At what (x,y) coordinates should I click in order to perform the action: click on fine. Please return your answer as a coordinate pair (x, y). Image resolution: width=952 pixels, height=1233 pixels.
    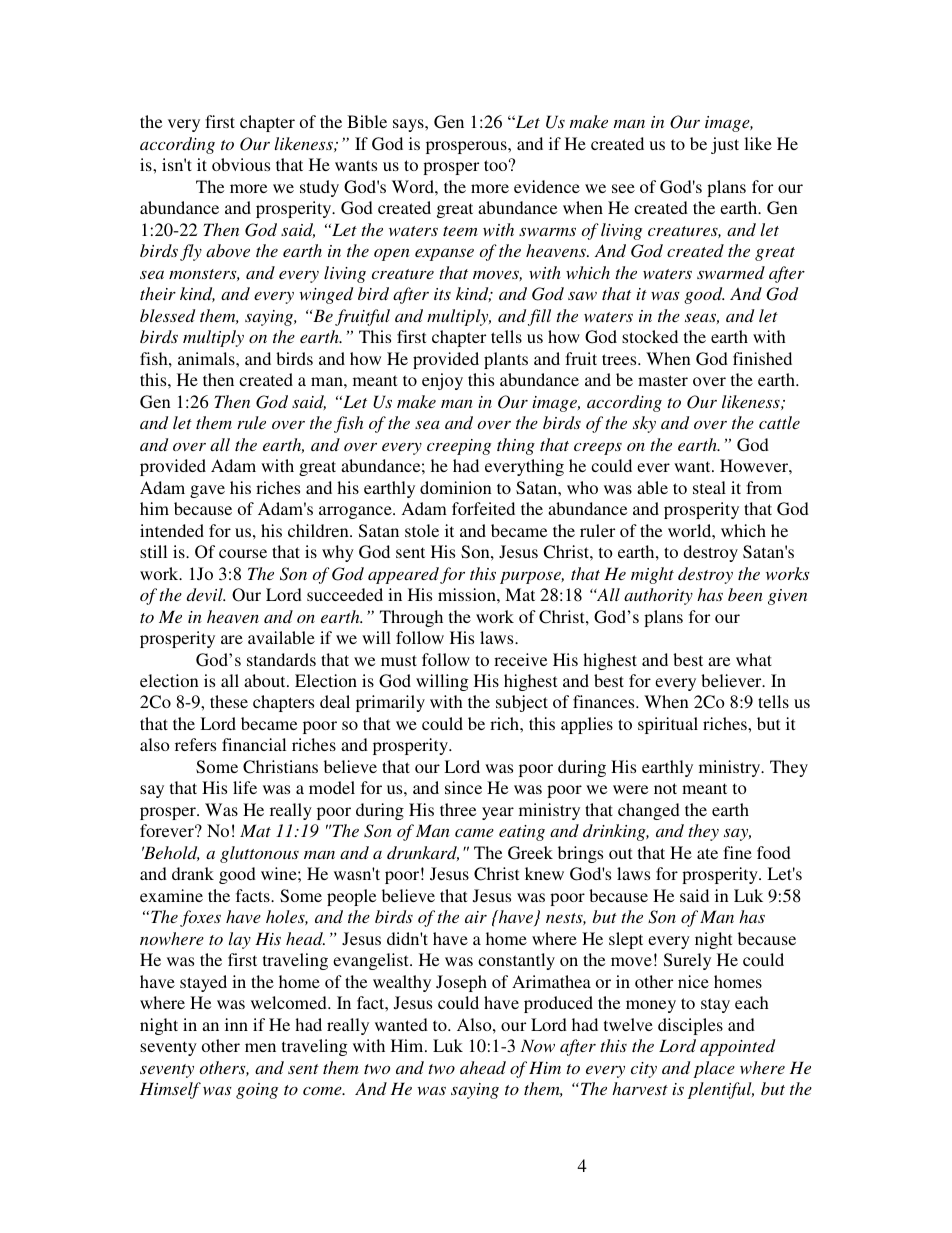
    Looking at the image, I should click on (737, 852).
